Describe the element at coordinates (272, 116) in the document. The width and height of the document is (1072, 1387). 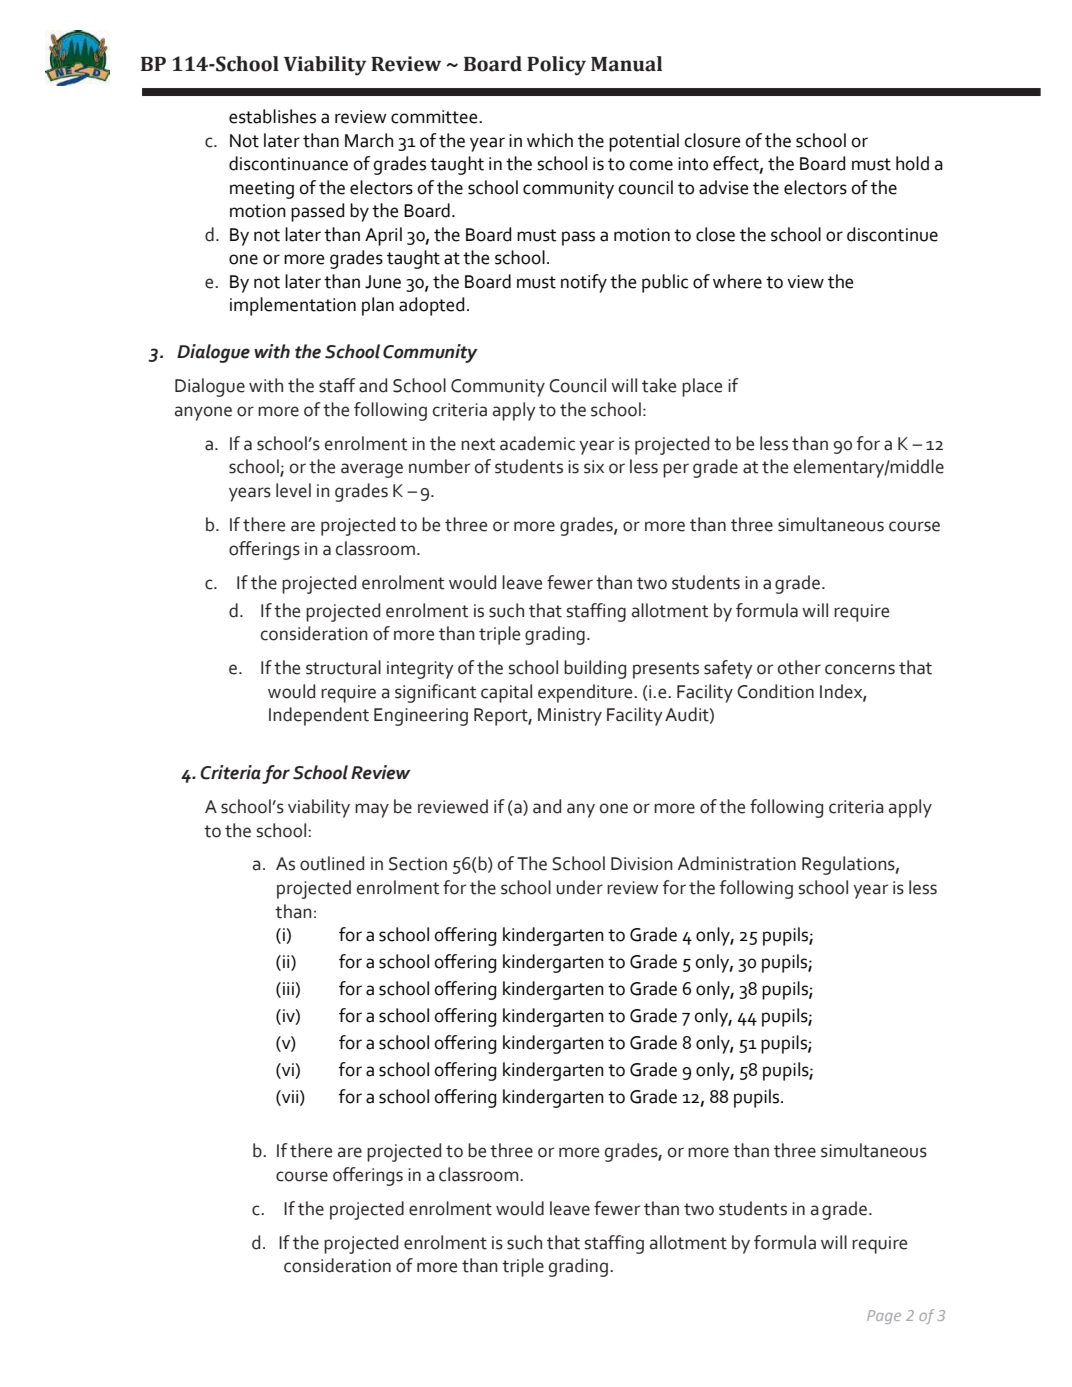
I see `establishes` at that location.
